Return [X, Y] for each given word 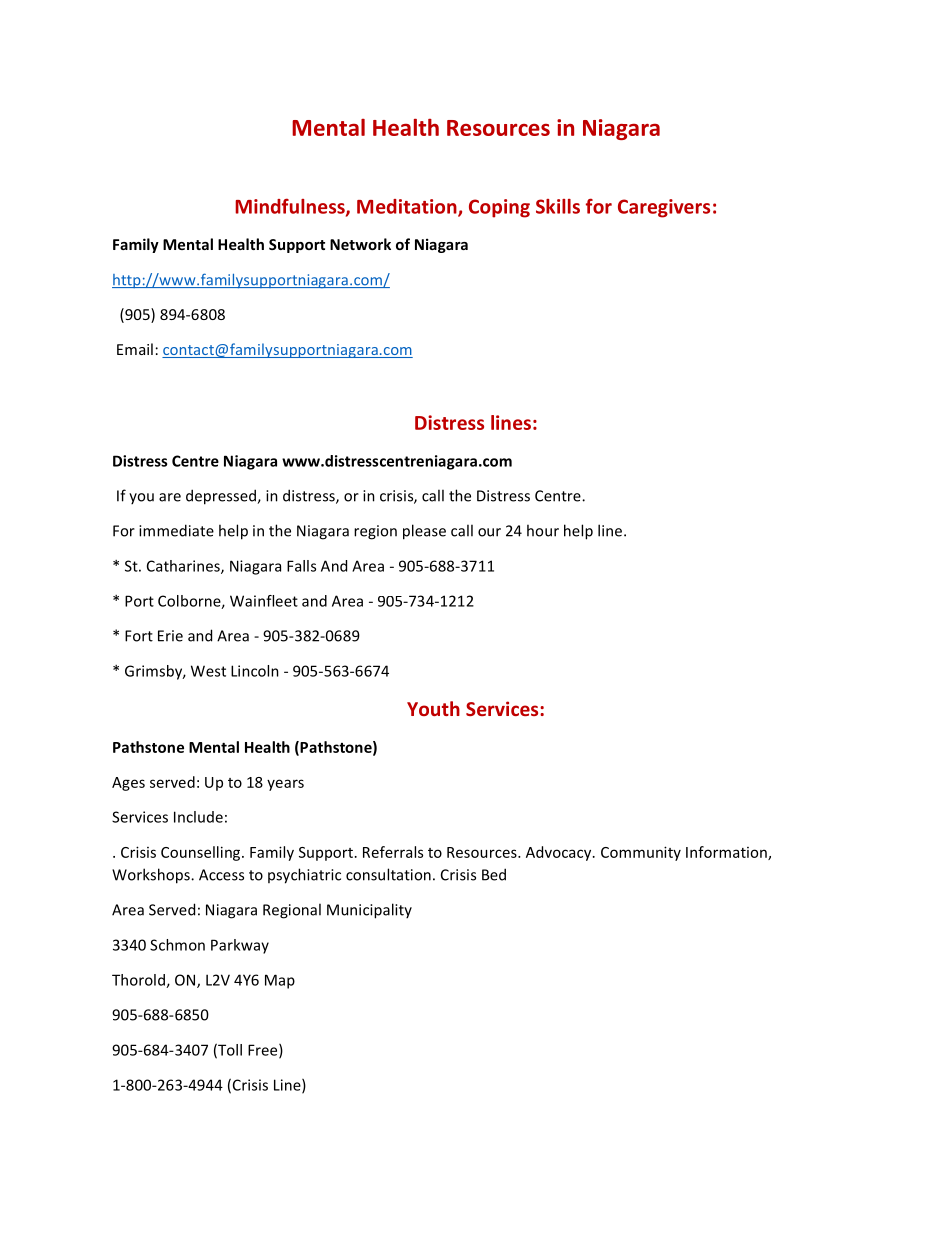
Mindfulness [291, 207]
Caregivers [664, 208]
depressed [222, 497]
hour [543, 530]
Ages [128, 784]
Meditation [408, 207]
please [424, 532]
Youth [433, 708]
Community [641, 853]
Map [280, 981]
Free [264, 1051]
